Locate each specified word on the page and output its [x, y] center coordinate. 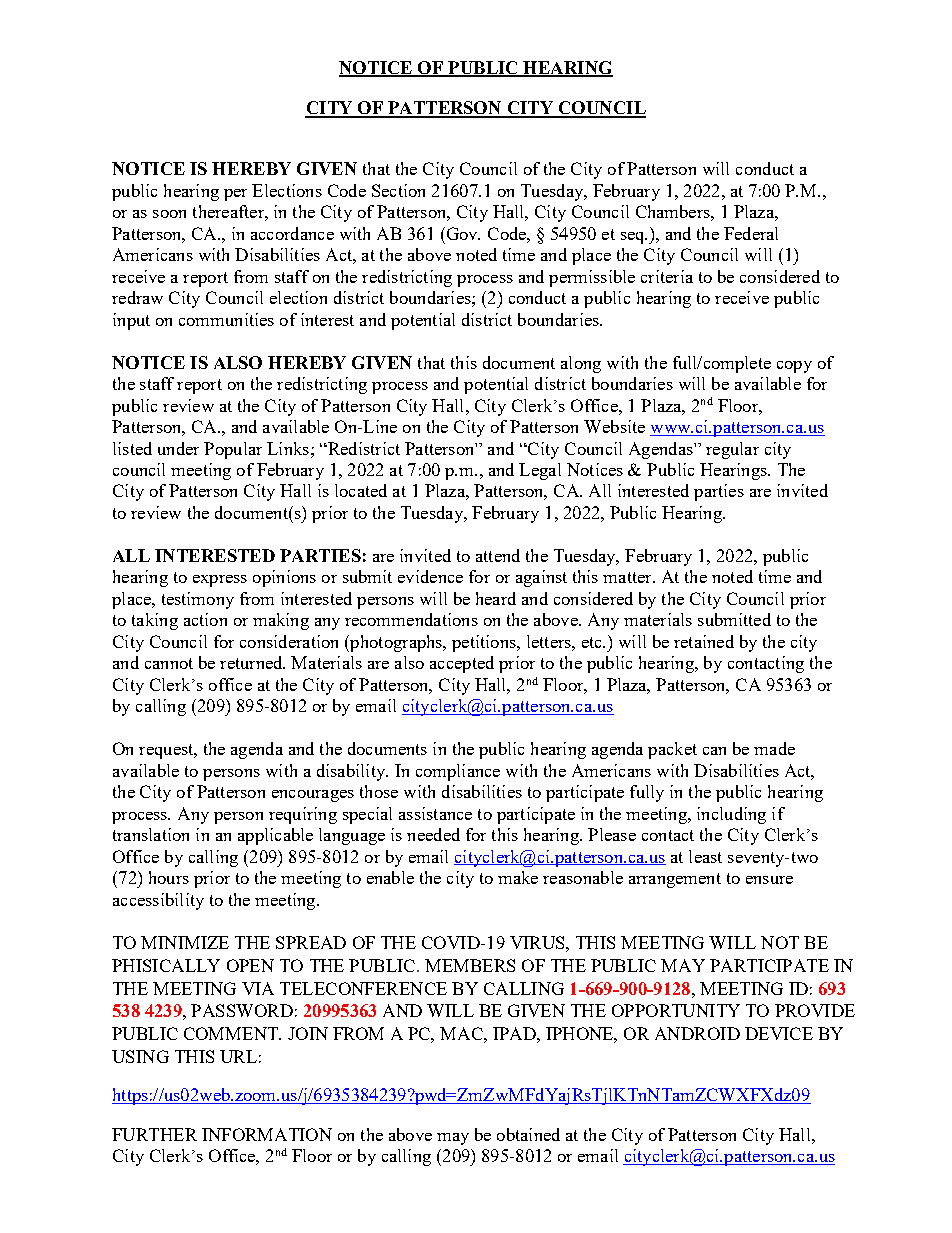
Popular [233, 450]
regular [732, 450]
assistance [435, 813]
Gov [462, 233]
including [731, 815]
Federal [751, 233]
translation [151, 834]
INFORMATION [267, 1134]
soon [169, 214]
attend [498, 555]
